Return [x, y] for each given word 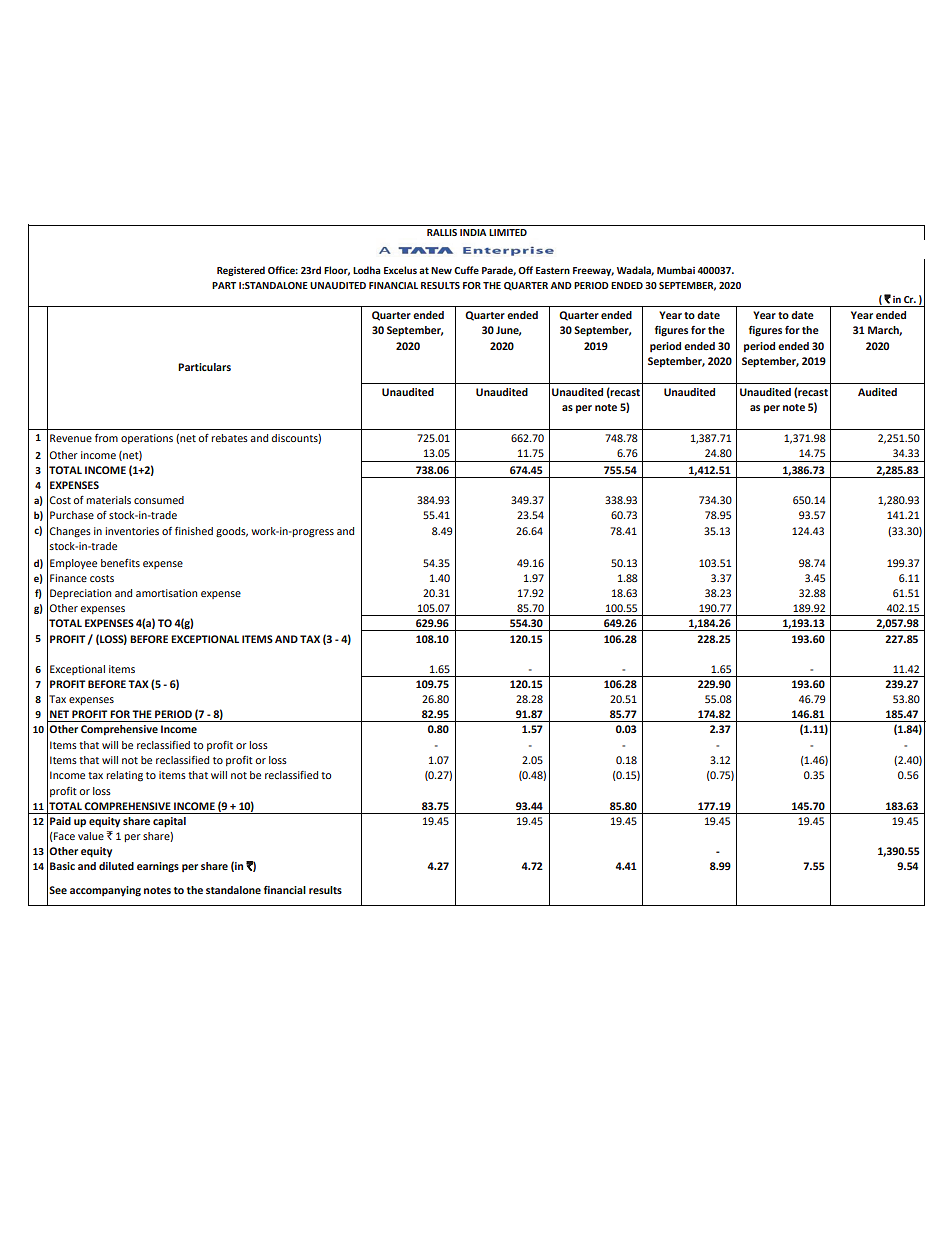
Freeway [593, 271]
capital [169, 822]
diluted [116, 866]
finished [194, 531]
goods [232, 532]
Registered [241, 271]
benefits [120, 563]
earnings [158, 867]
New [441, 270]
